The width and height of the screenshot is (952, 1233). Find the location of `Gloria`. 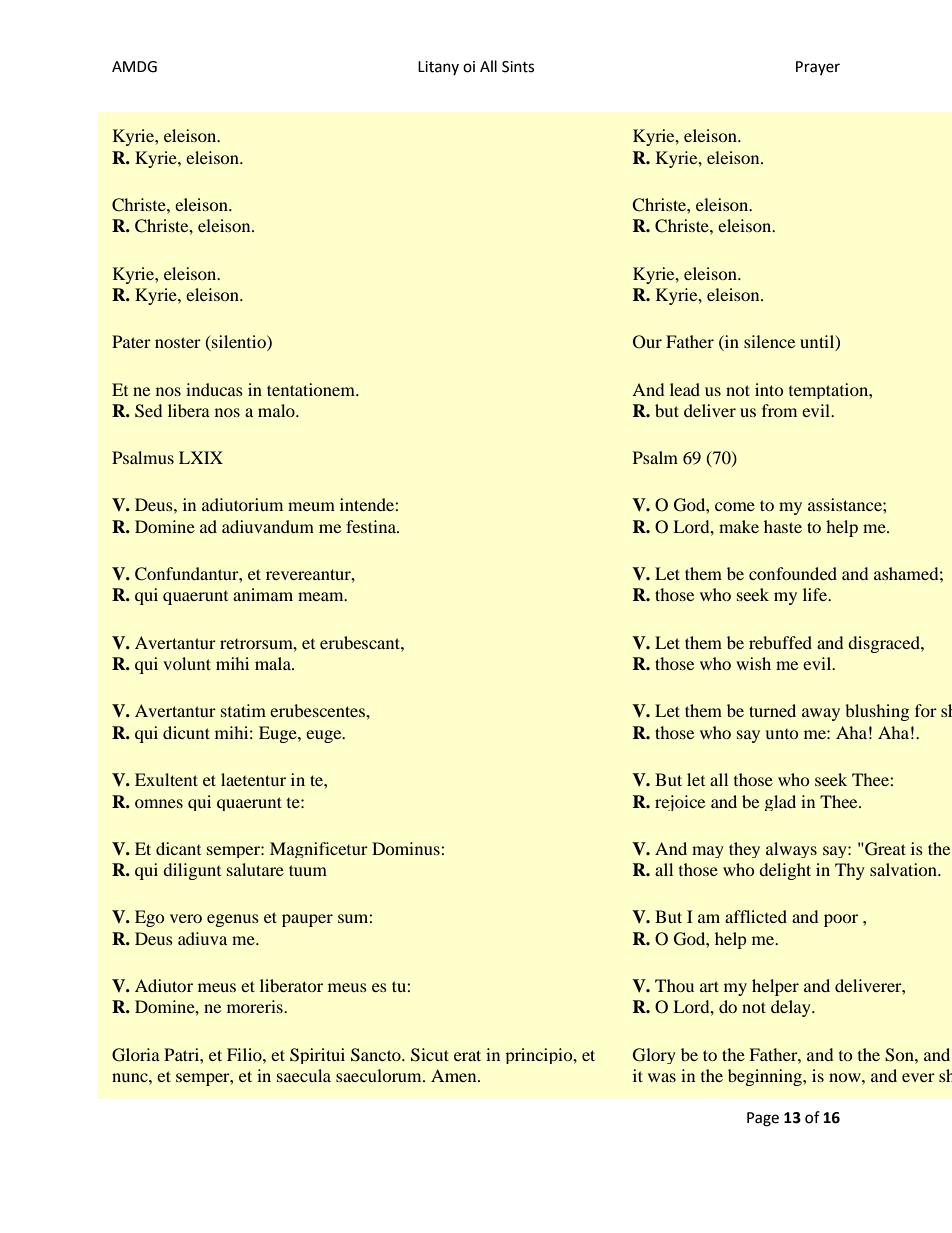

Gloria is located at coordinates (136, 1055).
